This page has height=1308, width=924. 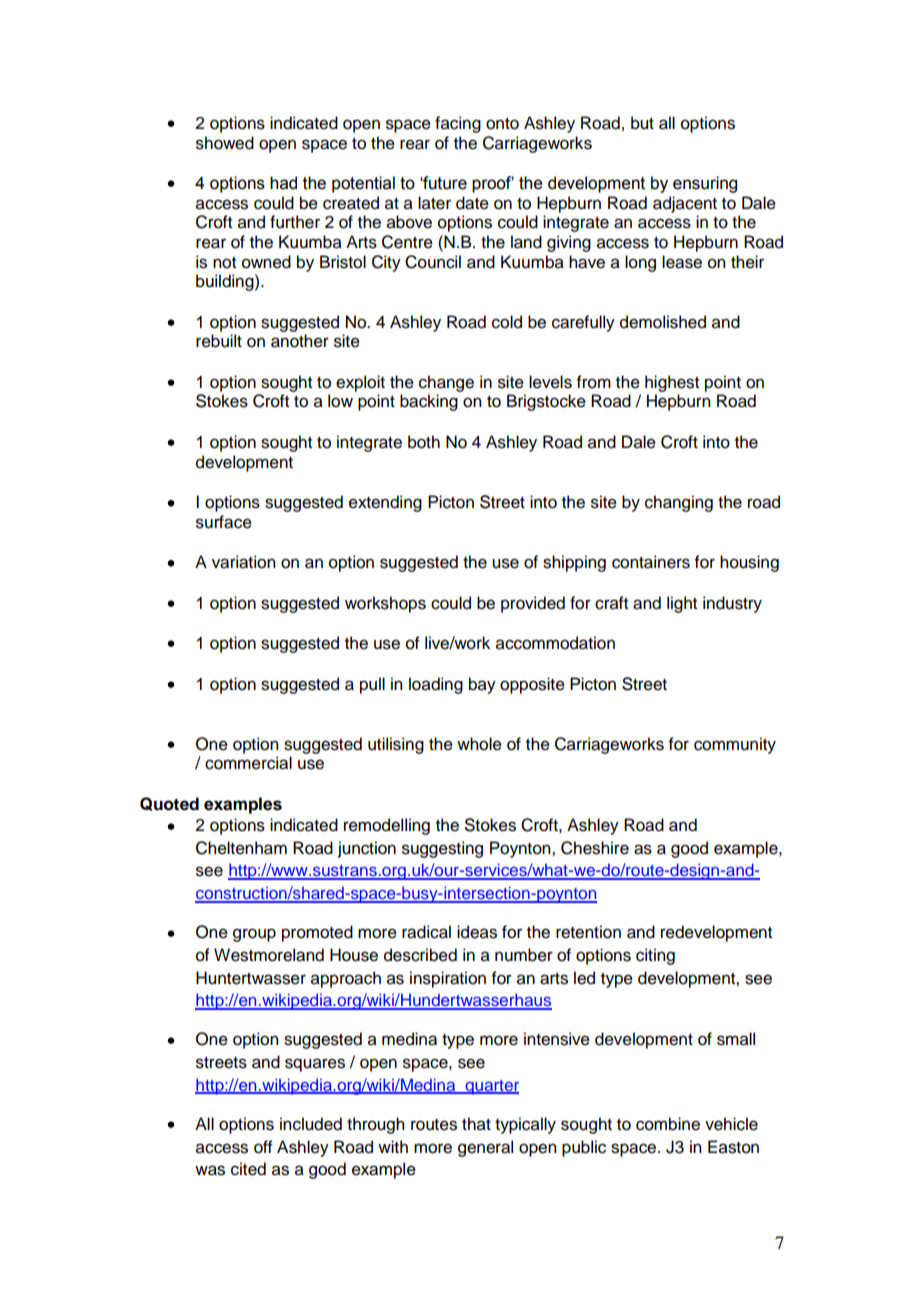 What do you see at coordinates (219, 341) in the page?
I see `rebuilt` at bounding box center [219, 341].
